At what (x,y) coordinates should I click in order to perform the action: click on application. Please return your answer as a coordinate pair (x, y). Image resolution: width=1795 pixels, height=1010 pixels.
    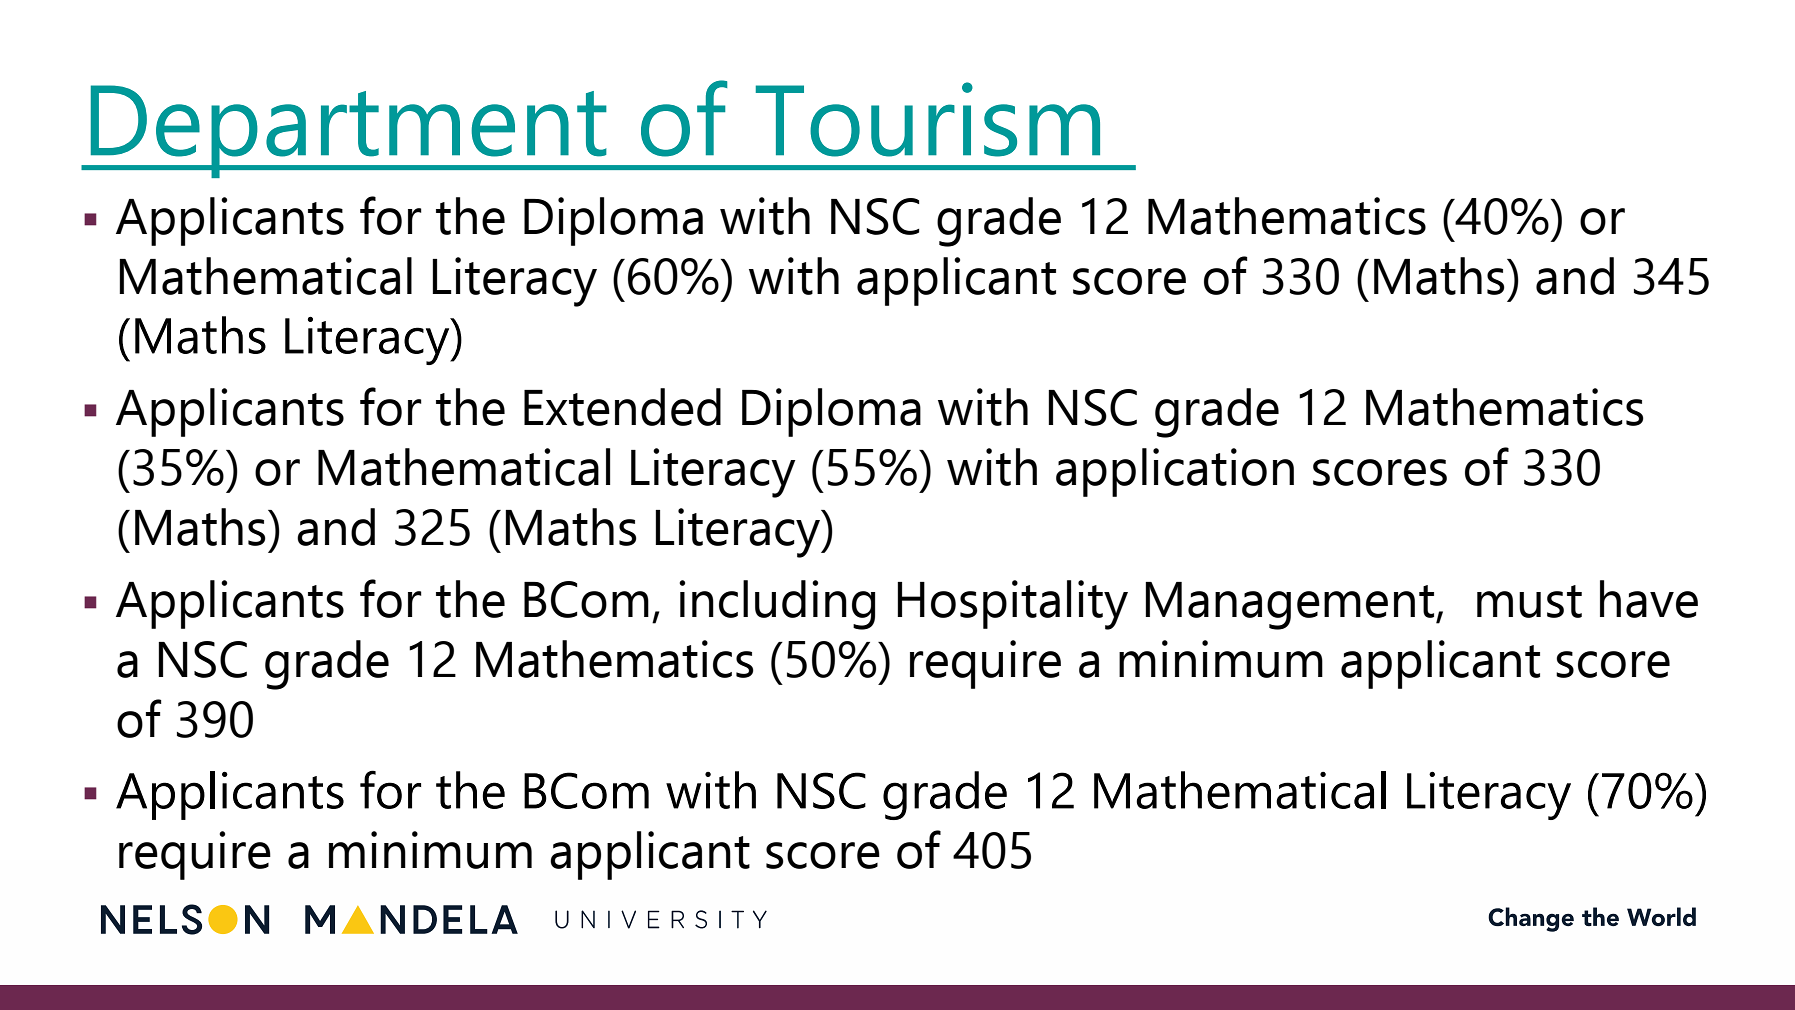
    Looking at the image, I should click on (1175, 472).
